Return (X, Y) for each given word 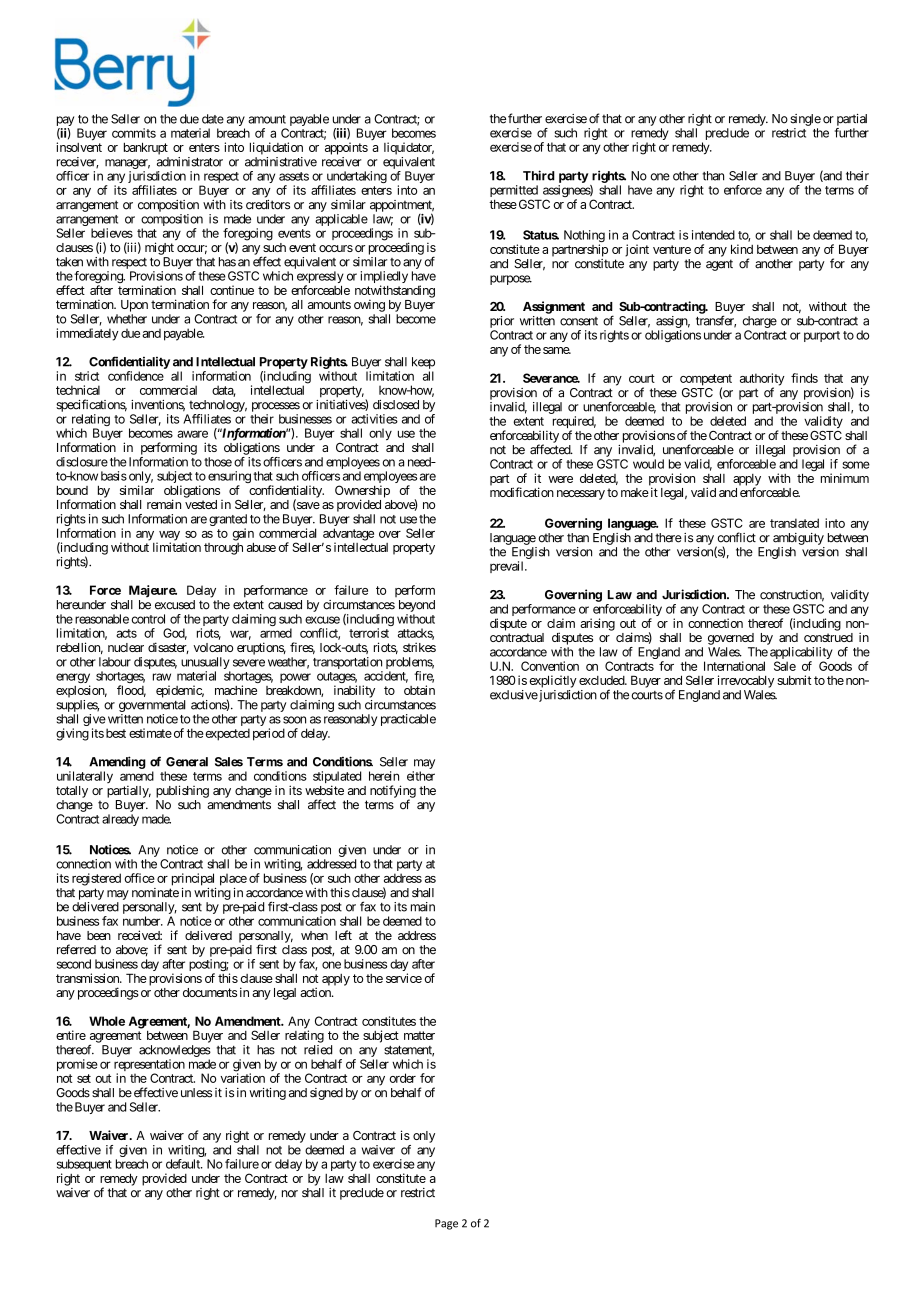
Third (539, 175)
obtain (419, 690)
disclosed (396, 405)
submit (794, 680)
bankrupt (146, 148)
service (404, 978)
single (805, 120)
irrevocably (746, 681)
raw (162, 677)
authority (762, 380)
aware (192, 434)
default (184, 1164)
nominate (155, 893)
